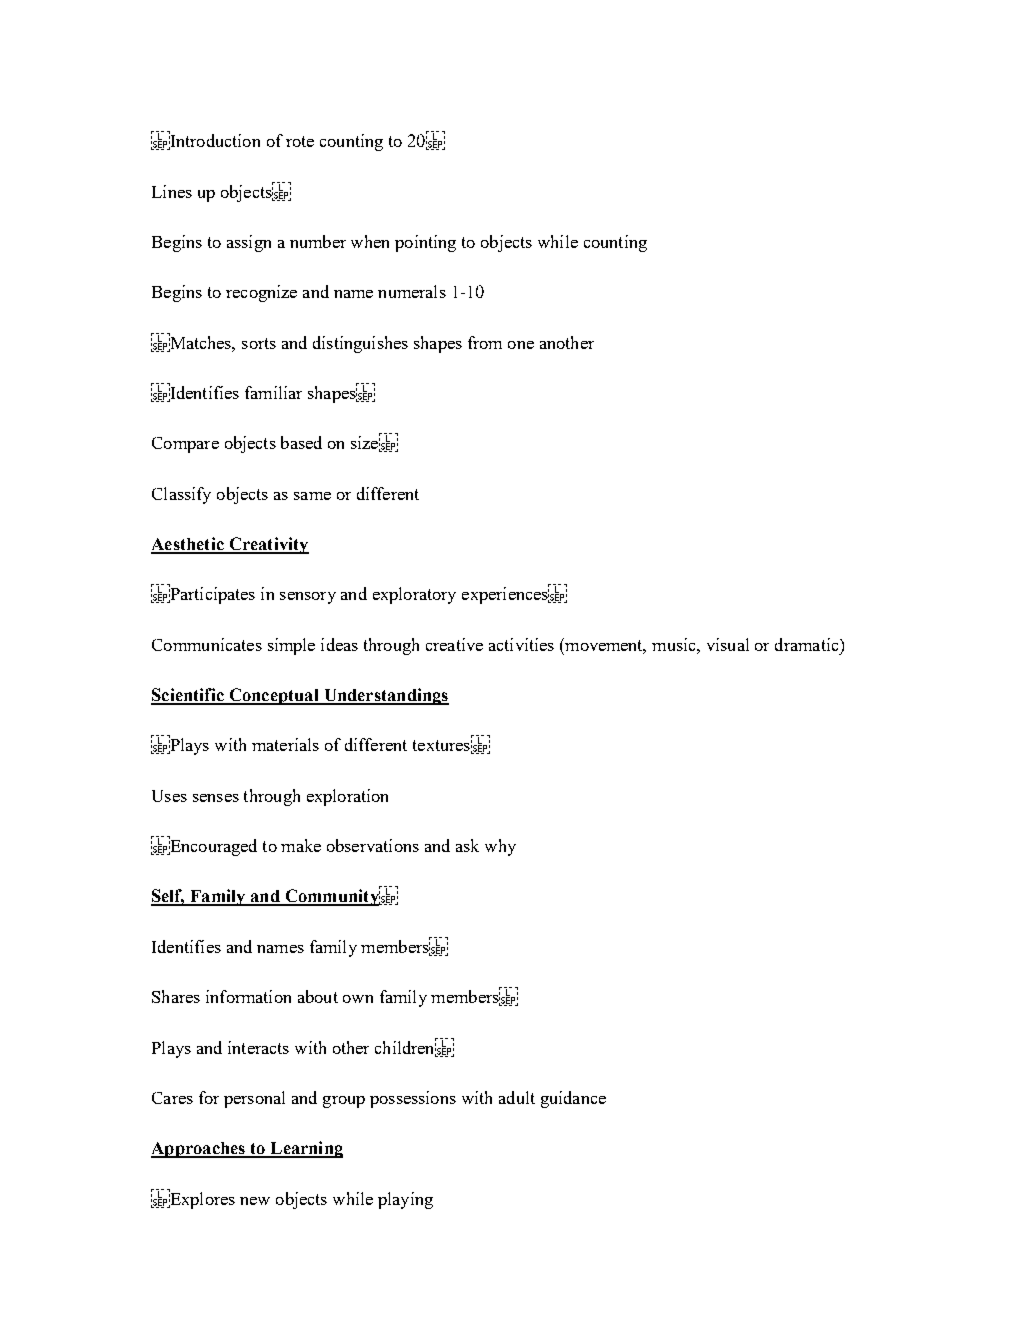 The image size is (1027, 1329). What do you see at coordinates (808, 644) in the document?
I see `dramatic` at bounding box center [808, 644].
